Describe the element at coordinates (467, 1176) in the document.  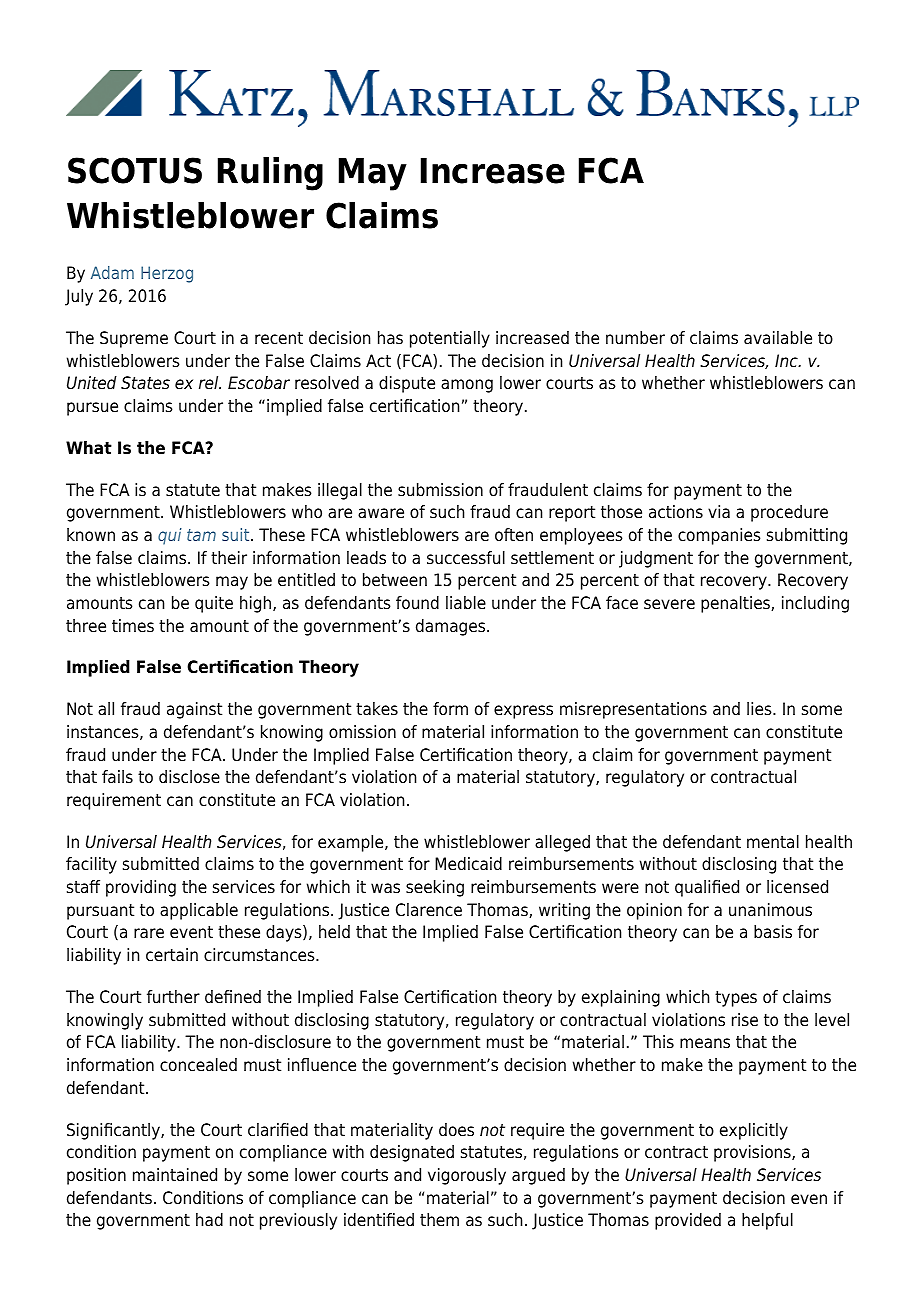
I see `vigorously` at that location.
